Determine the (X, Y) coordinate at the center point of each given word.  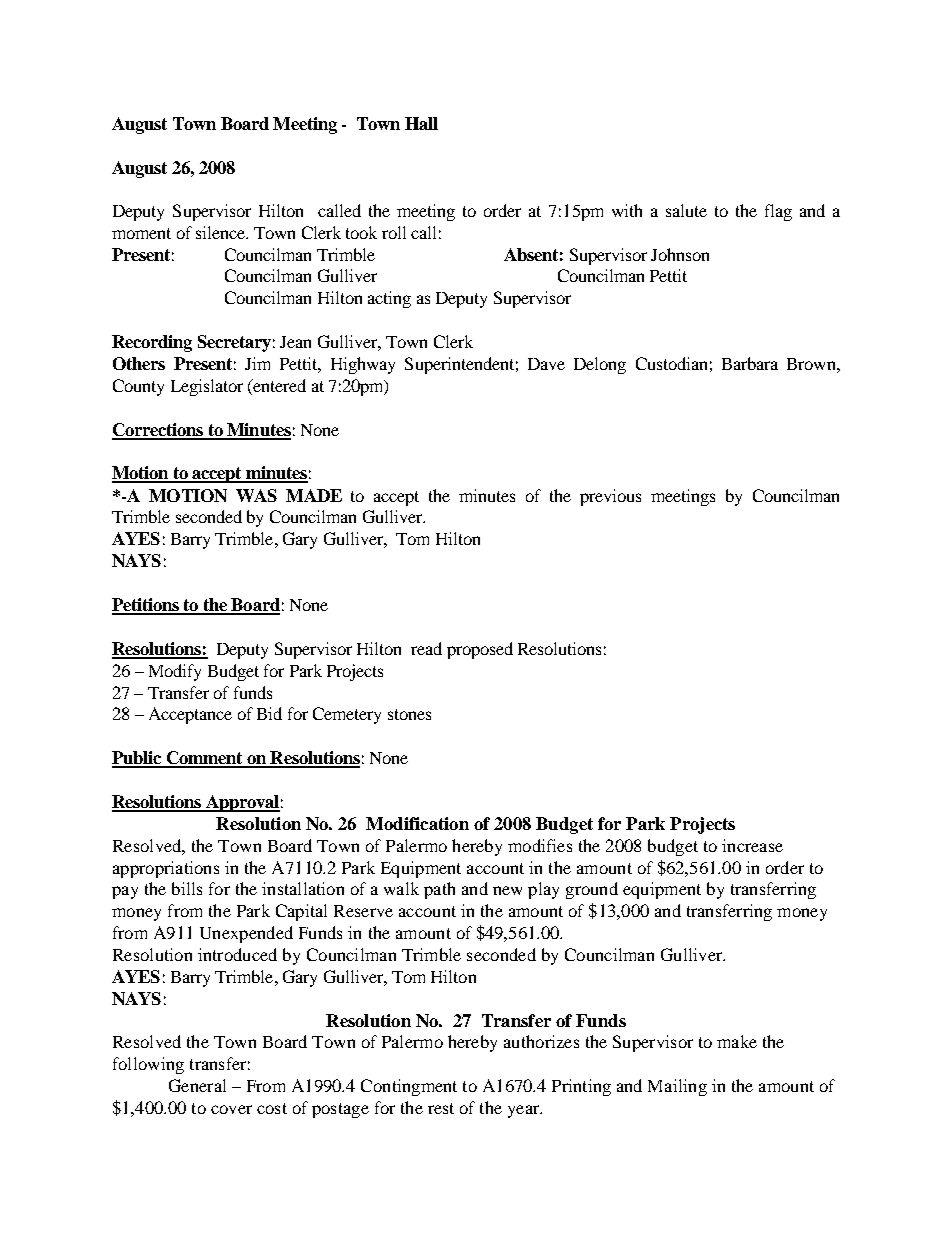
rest (441, 1108)
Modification (417, 823)
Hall (421, 123)
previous (610, 497)
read (426, 648)
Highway (363, 365)
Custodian (671, 363)
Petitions (146, 606)
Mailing (677, 1087)
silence (221, 232)
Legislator (207, 387)
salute (686, 210)
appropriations (166, 869)
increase (752, 845)
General (197, 1085)
